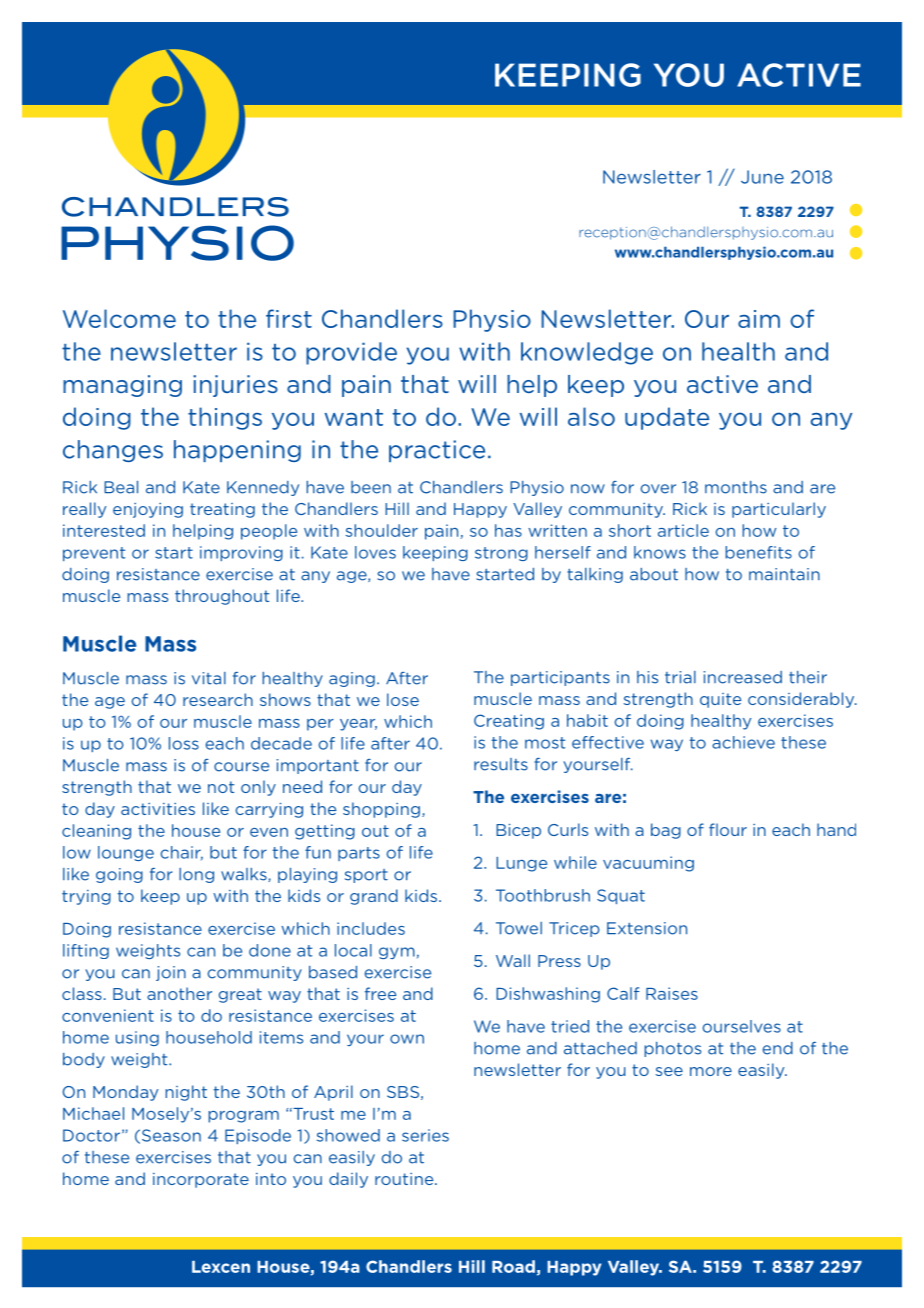 The width and height of the screenshot is (924, 1308). What do you see at coordinates (758, 552) in the screenshot?
I see `benefits` at bounding box center [758, 552].
